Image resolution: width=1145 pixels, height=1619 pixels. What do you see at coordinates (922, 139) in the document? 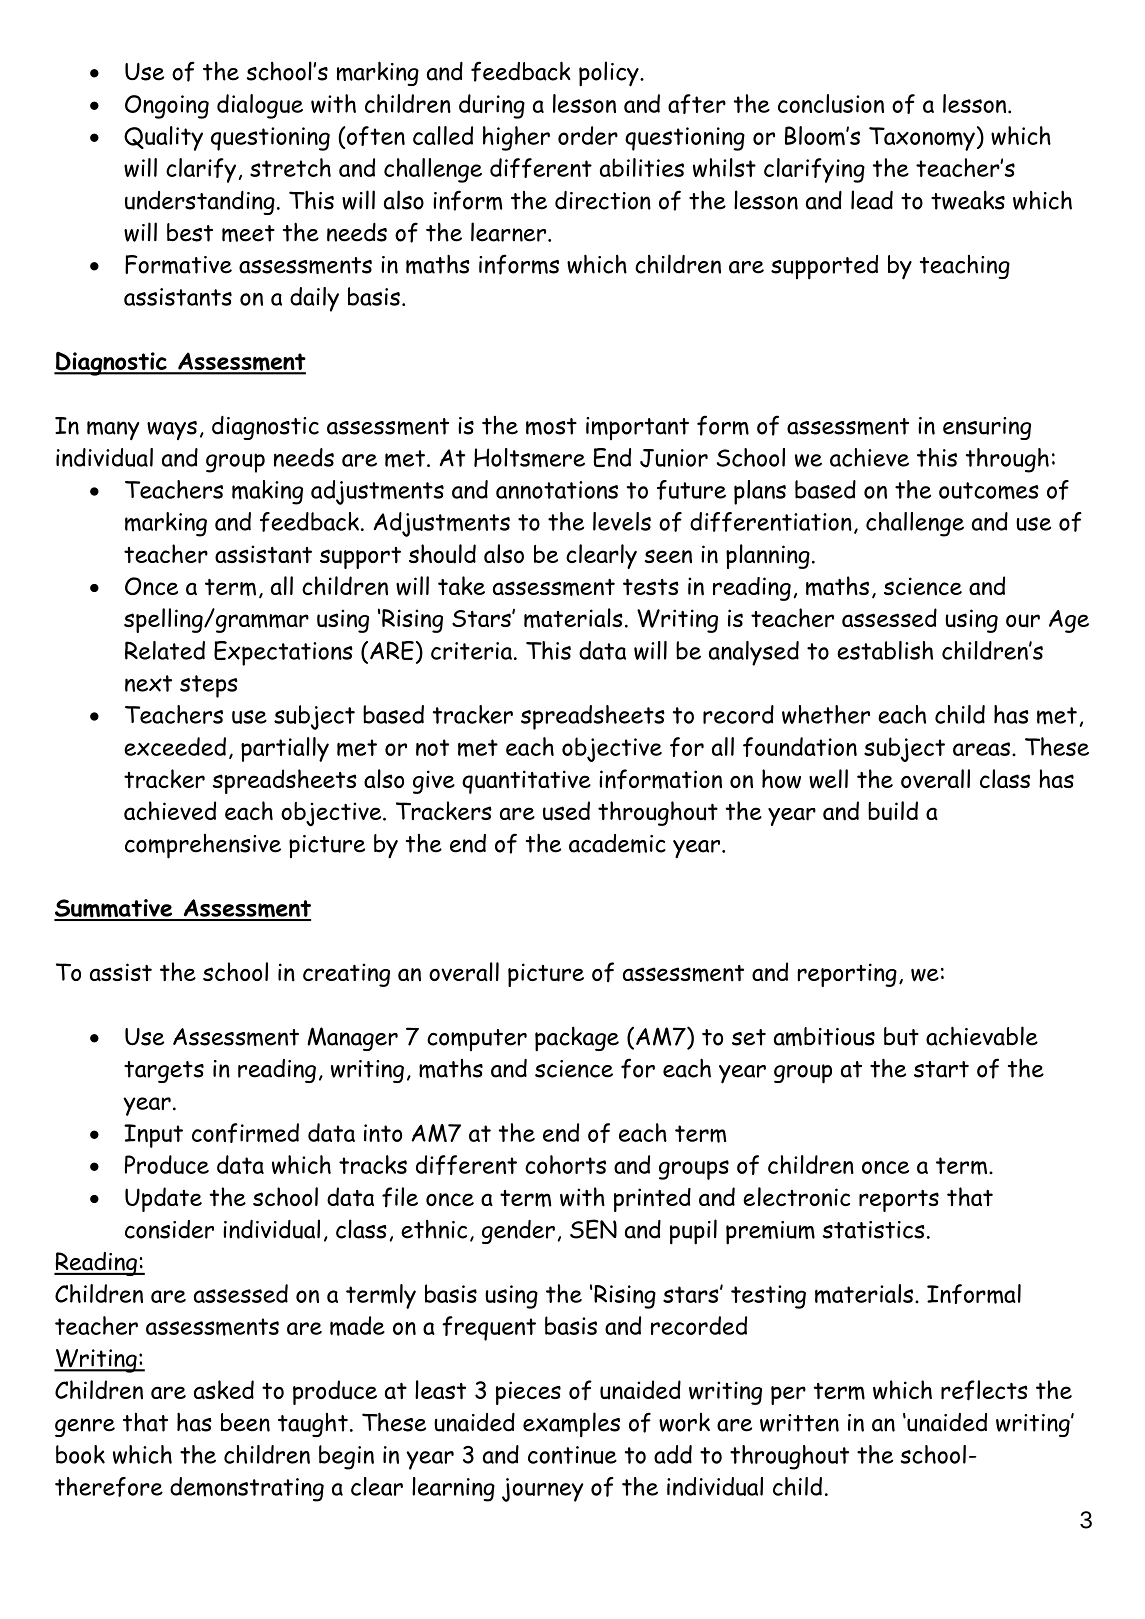
I see `Taxonomy` at bounding box center [922, 139].
